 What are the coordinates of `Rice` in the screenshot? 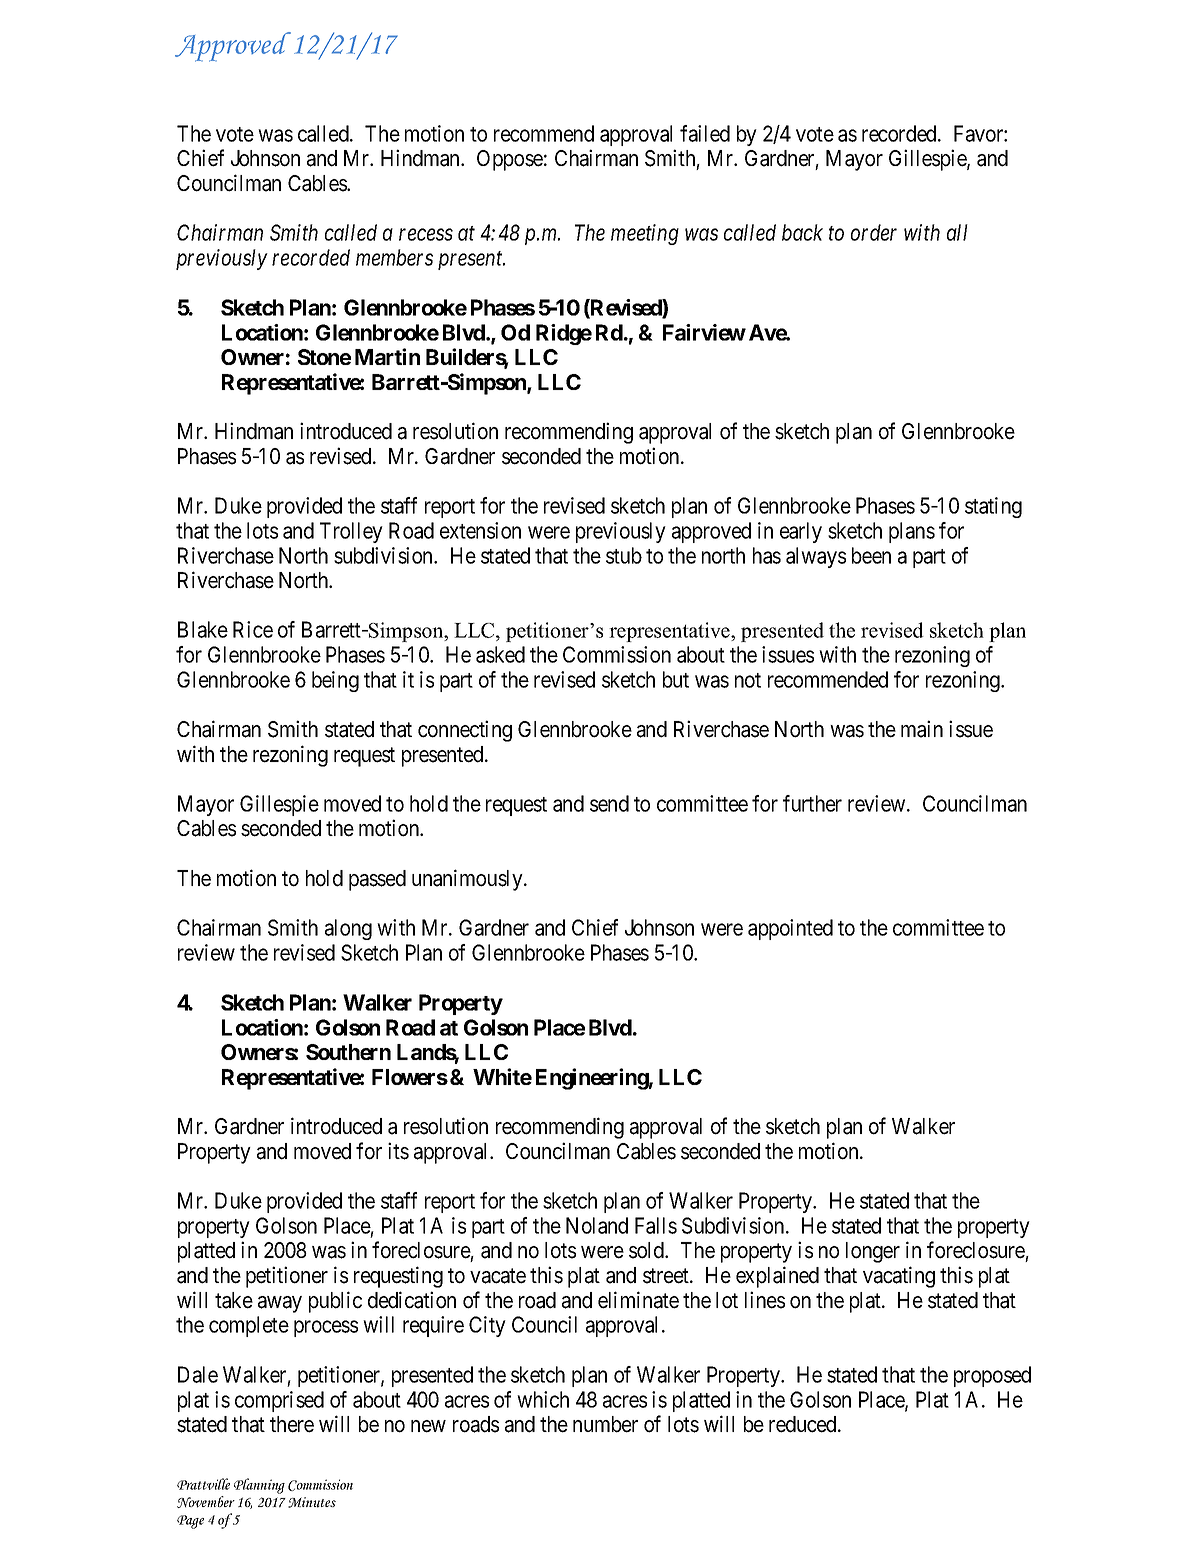 It's located at (253, 629).
